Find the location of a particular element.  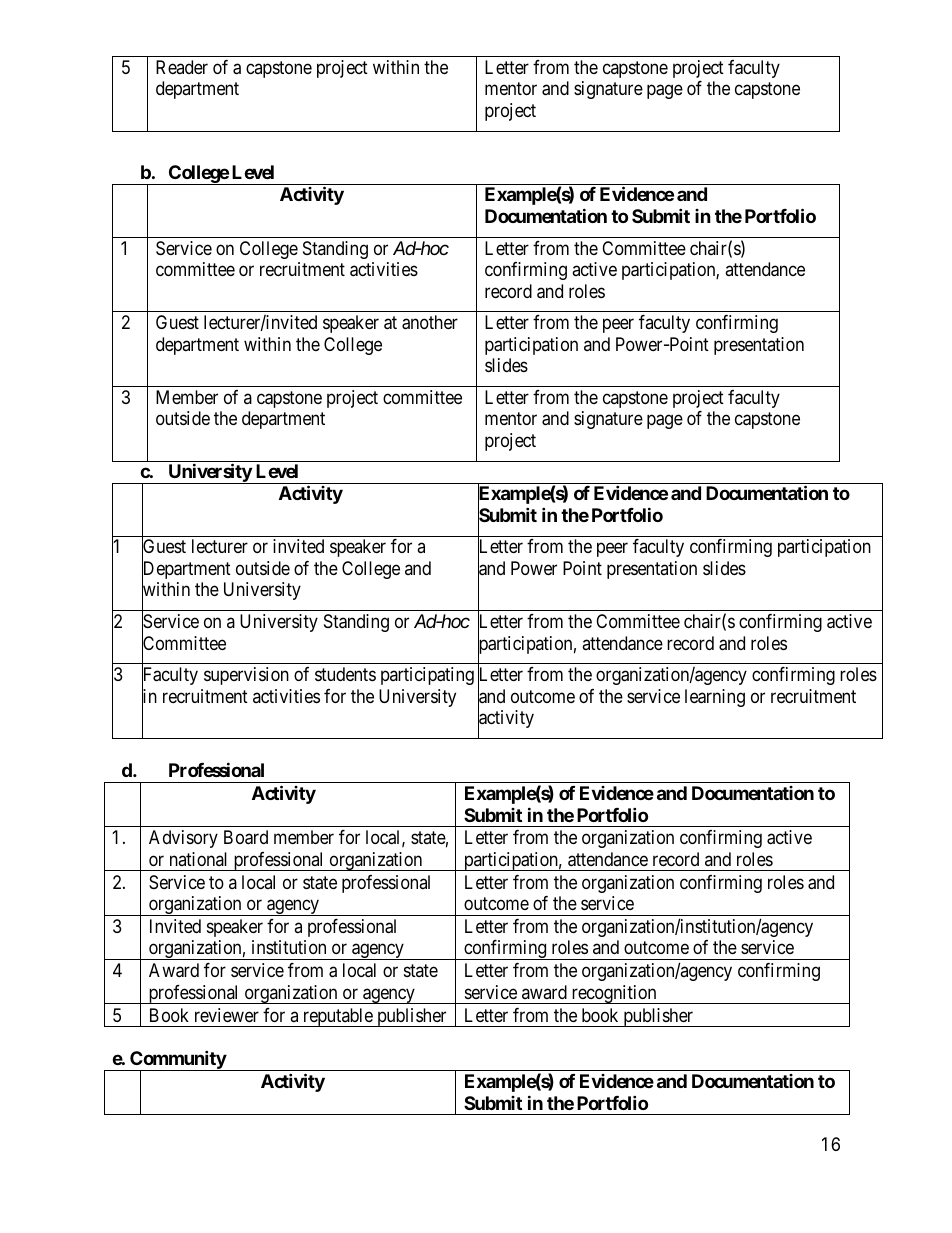

students is located at coordinates (345, 674).
